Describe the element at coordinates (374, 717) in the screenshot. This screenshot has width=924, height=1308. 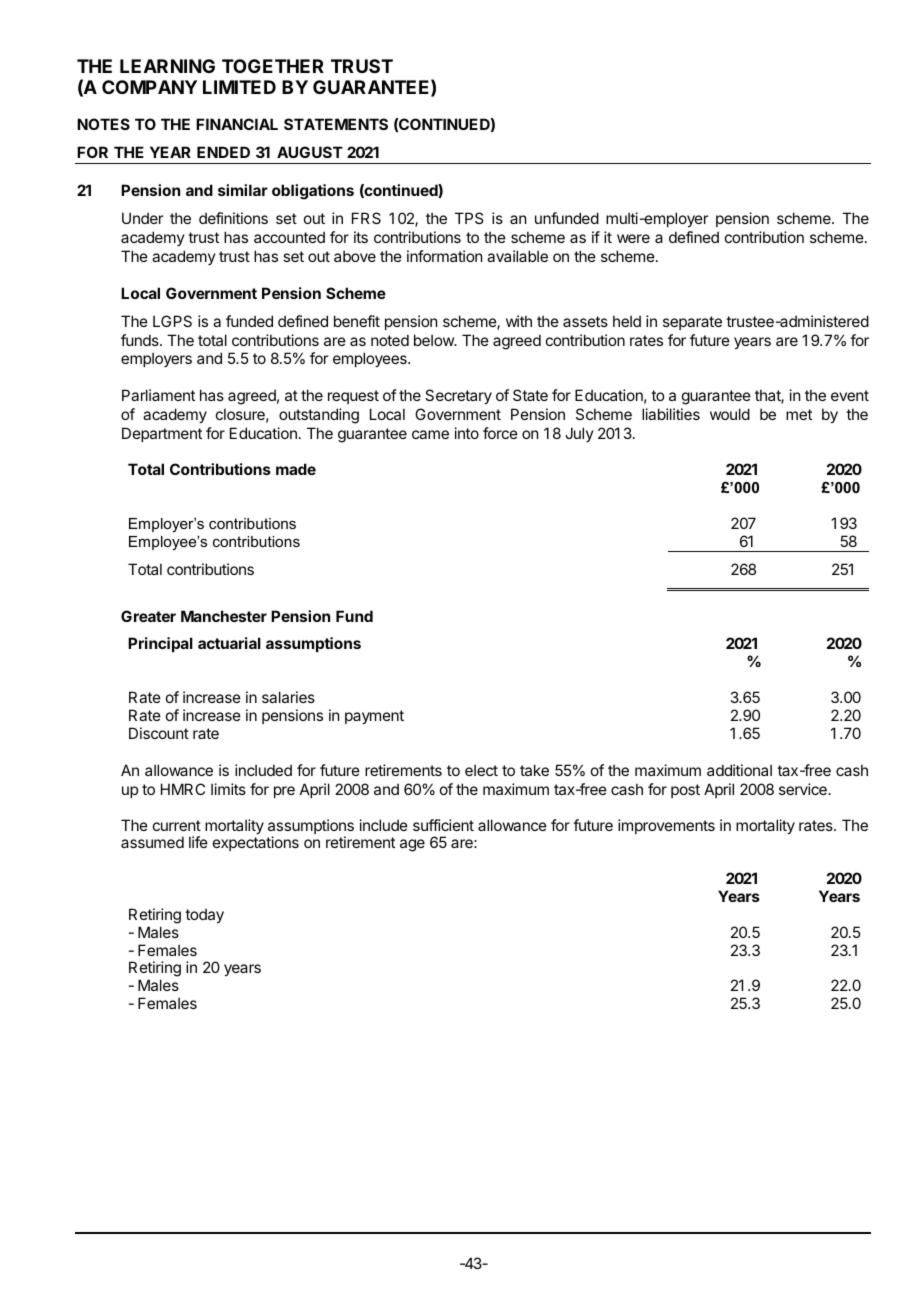
I see `payment` at that location.
